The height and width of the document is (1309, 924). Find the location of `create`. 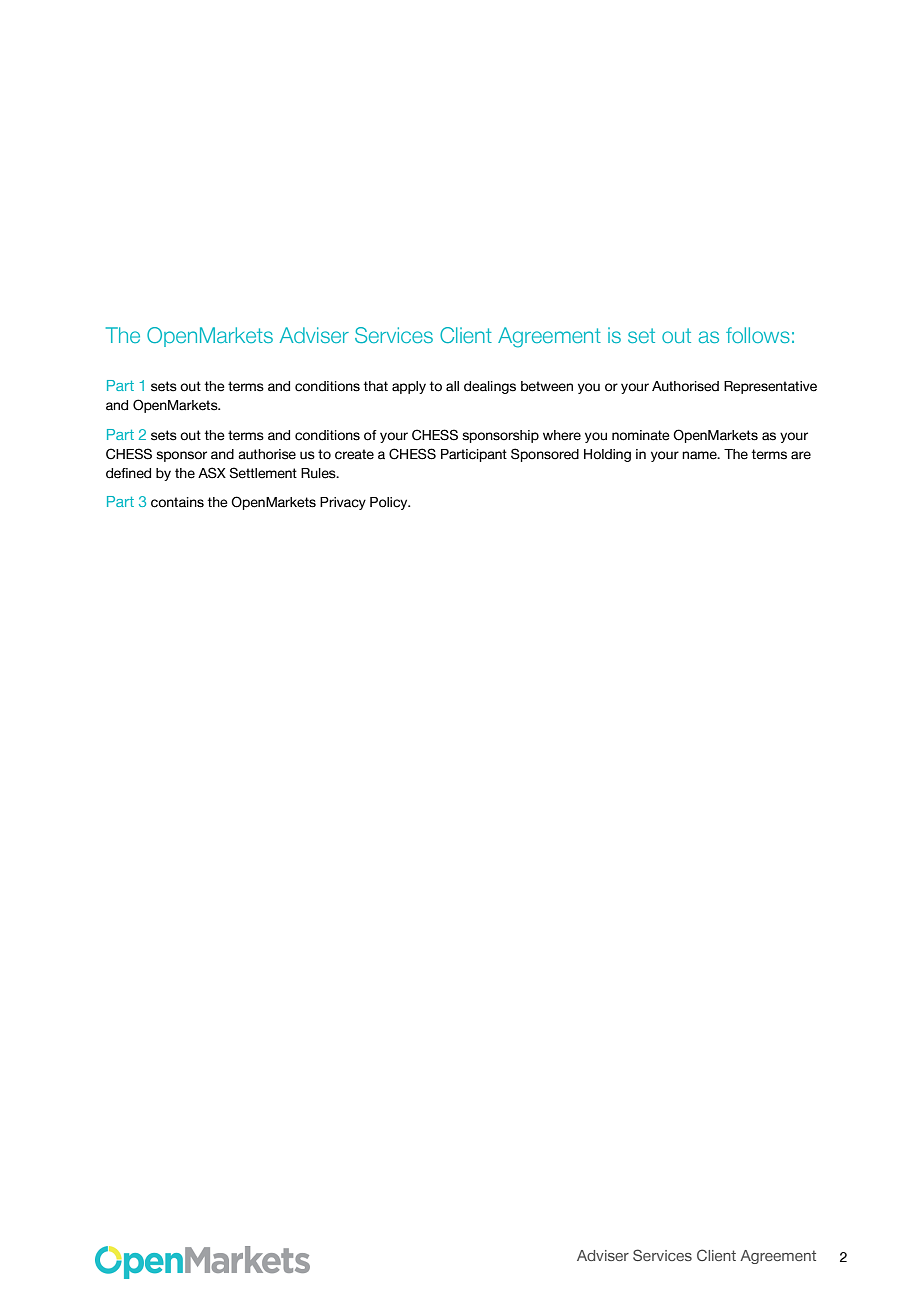

create is located at coordinates (354, 454).
